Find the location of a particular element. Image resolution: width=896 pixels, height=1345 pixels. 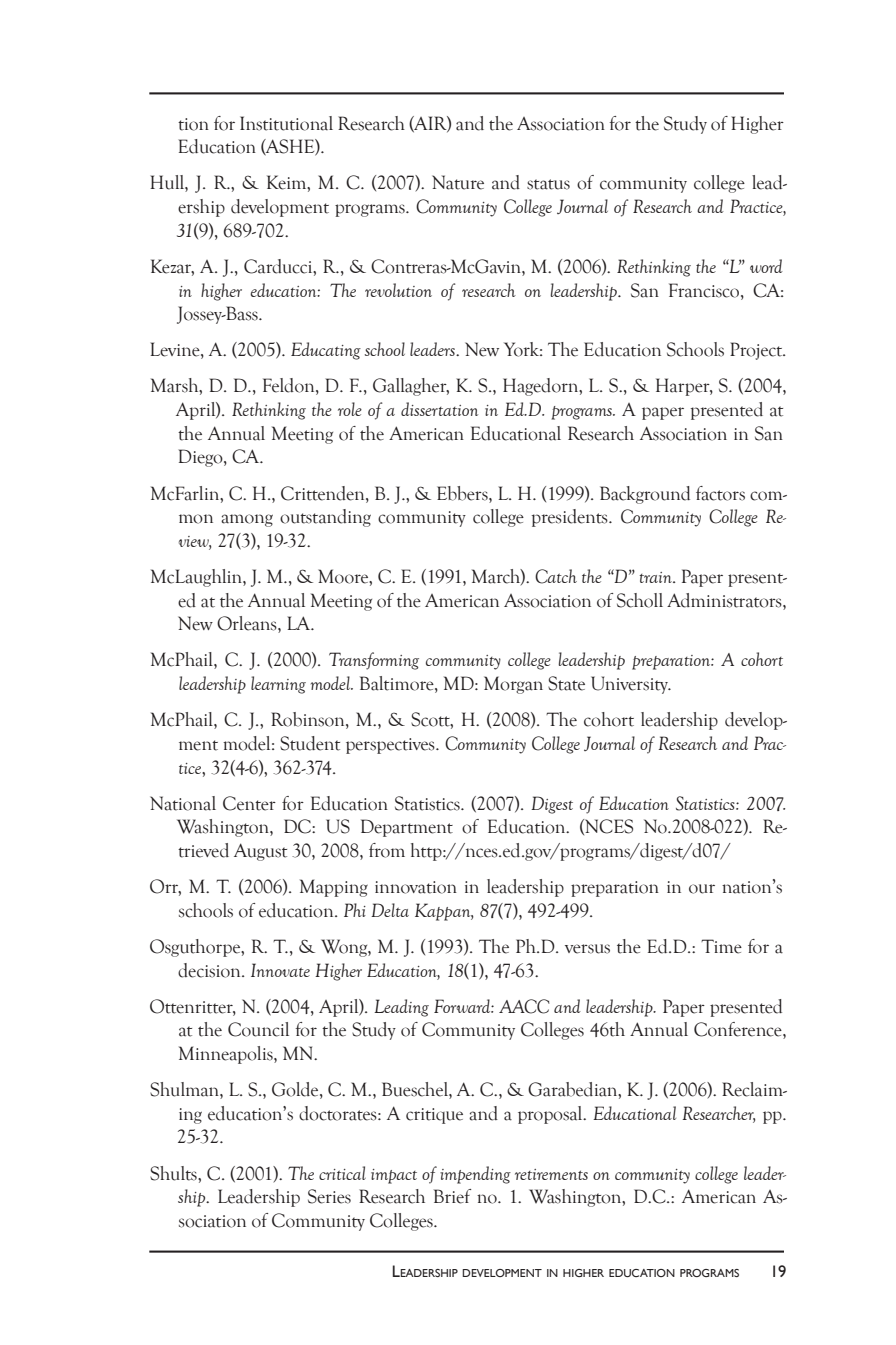

Time is located at coordinates (721, 946).
